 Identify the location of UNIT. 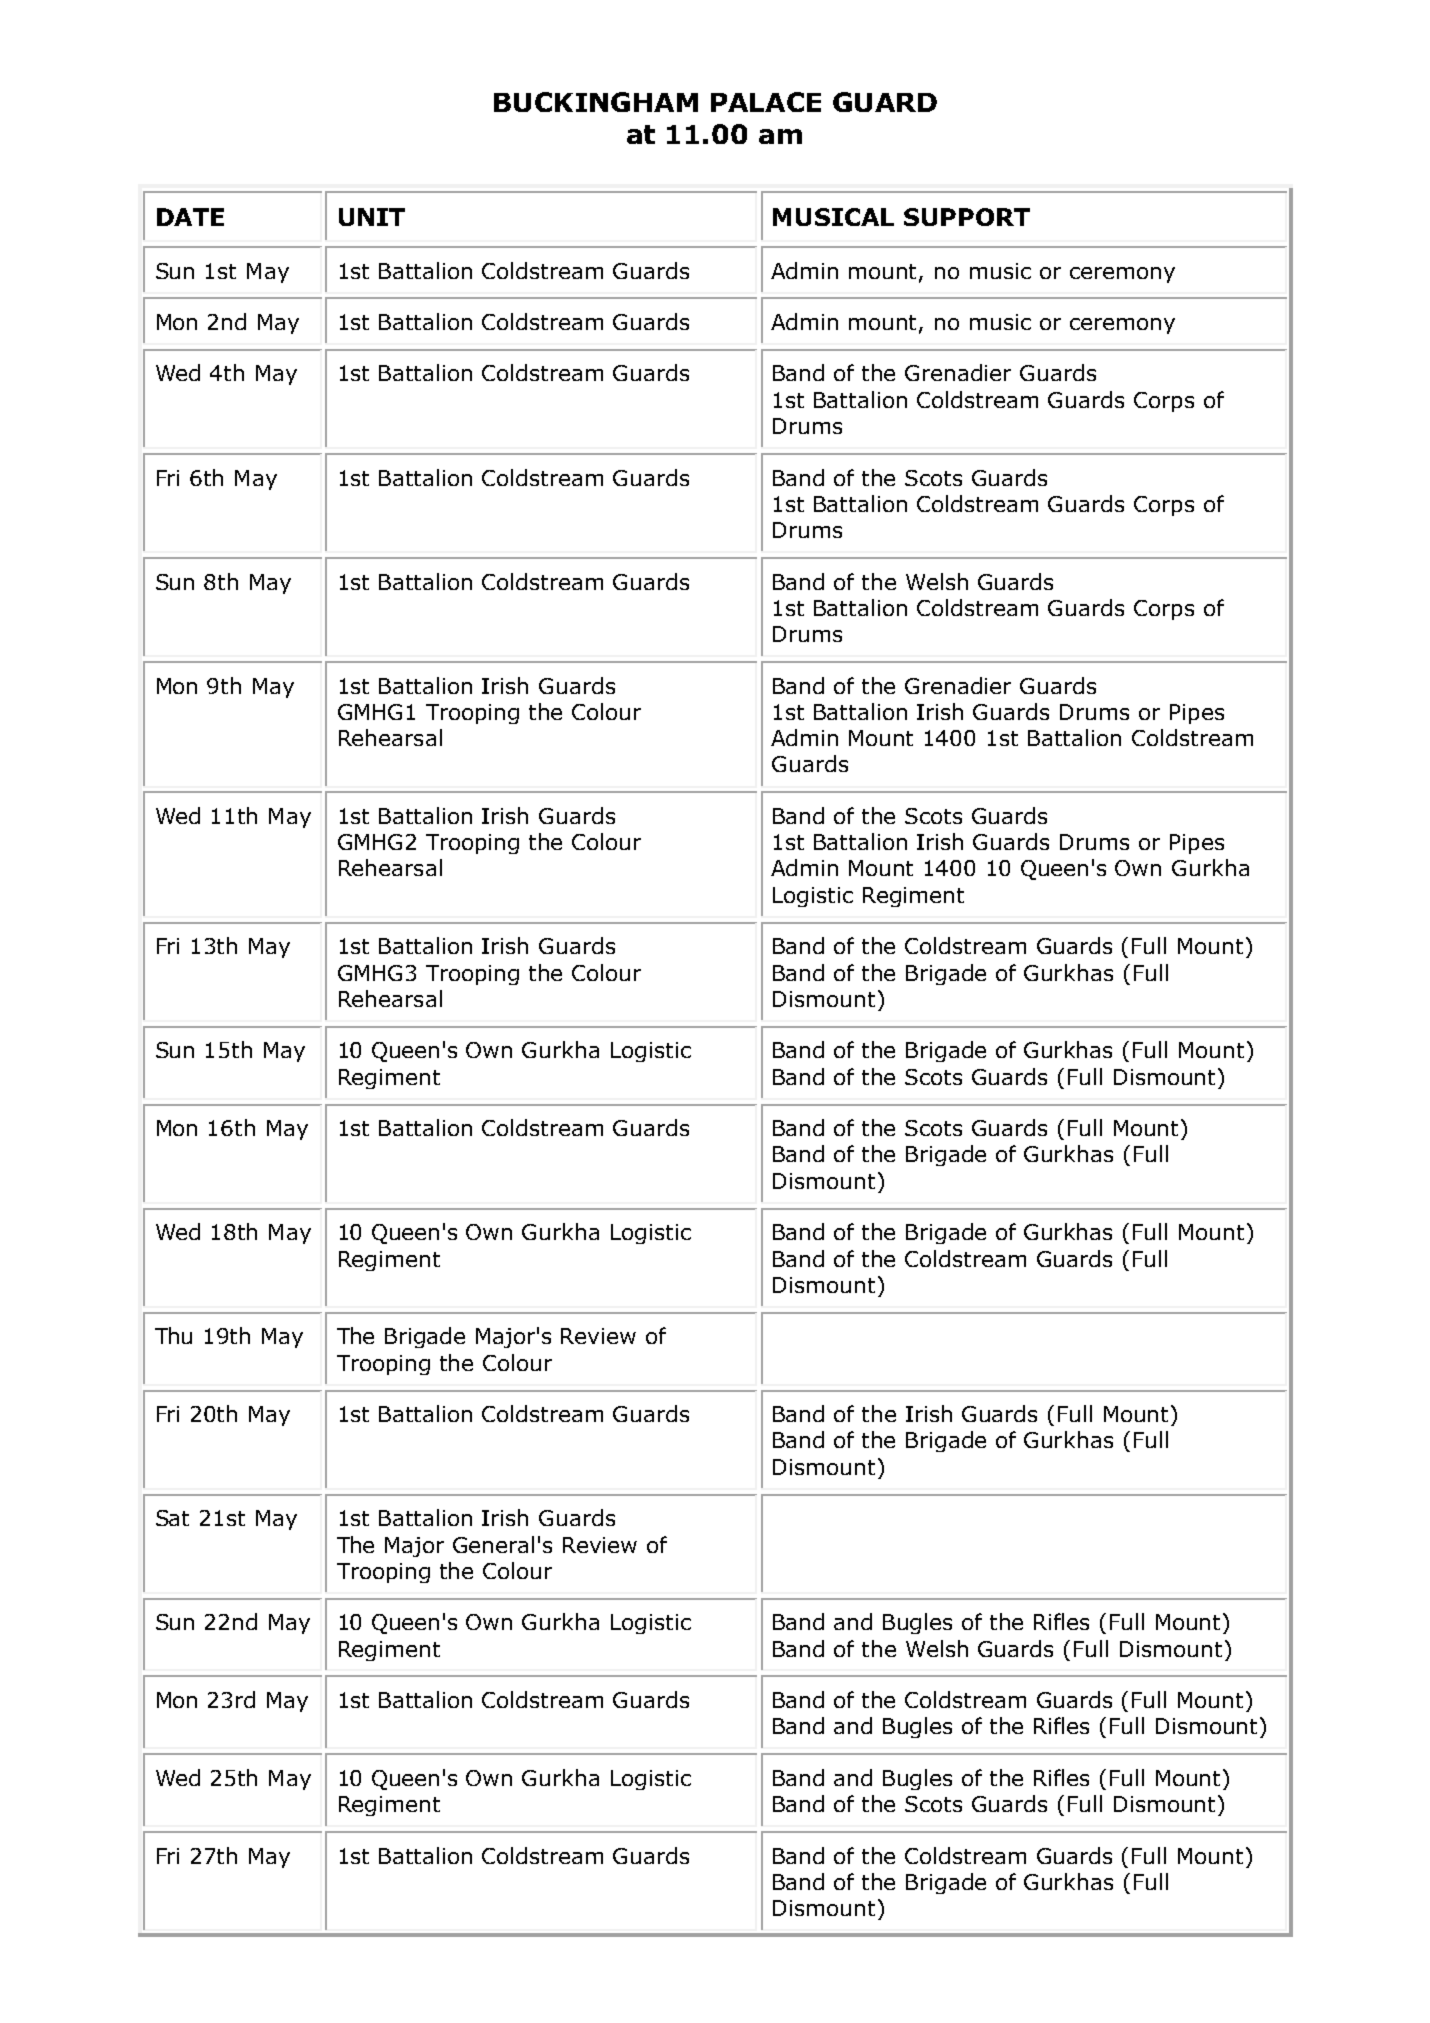
(372, 217).
